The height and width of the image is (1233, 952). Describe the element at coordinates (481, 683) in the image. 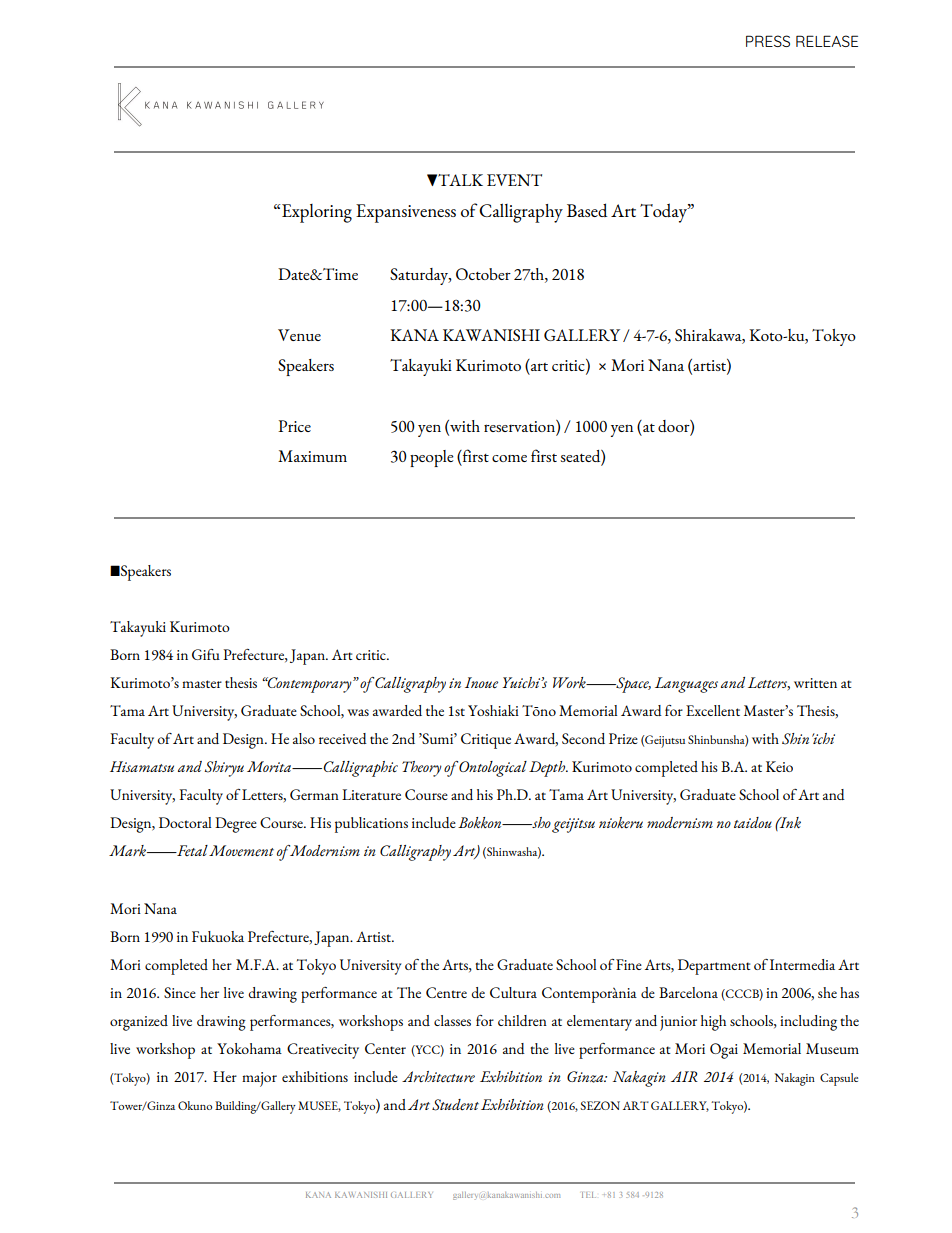

I see `Inoue` at that location.
